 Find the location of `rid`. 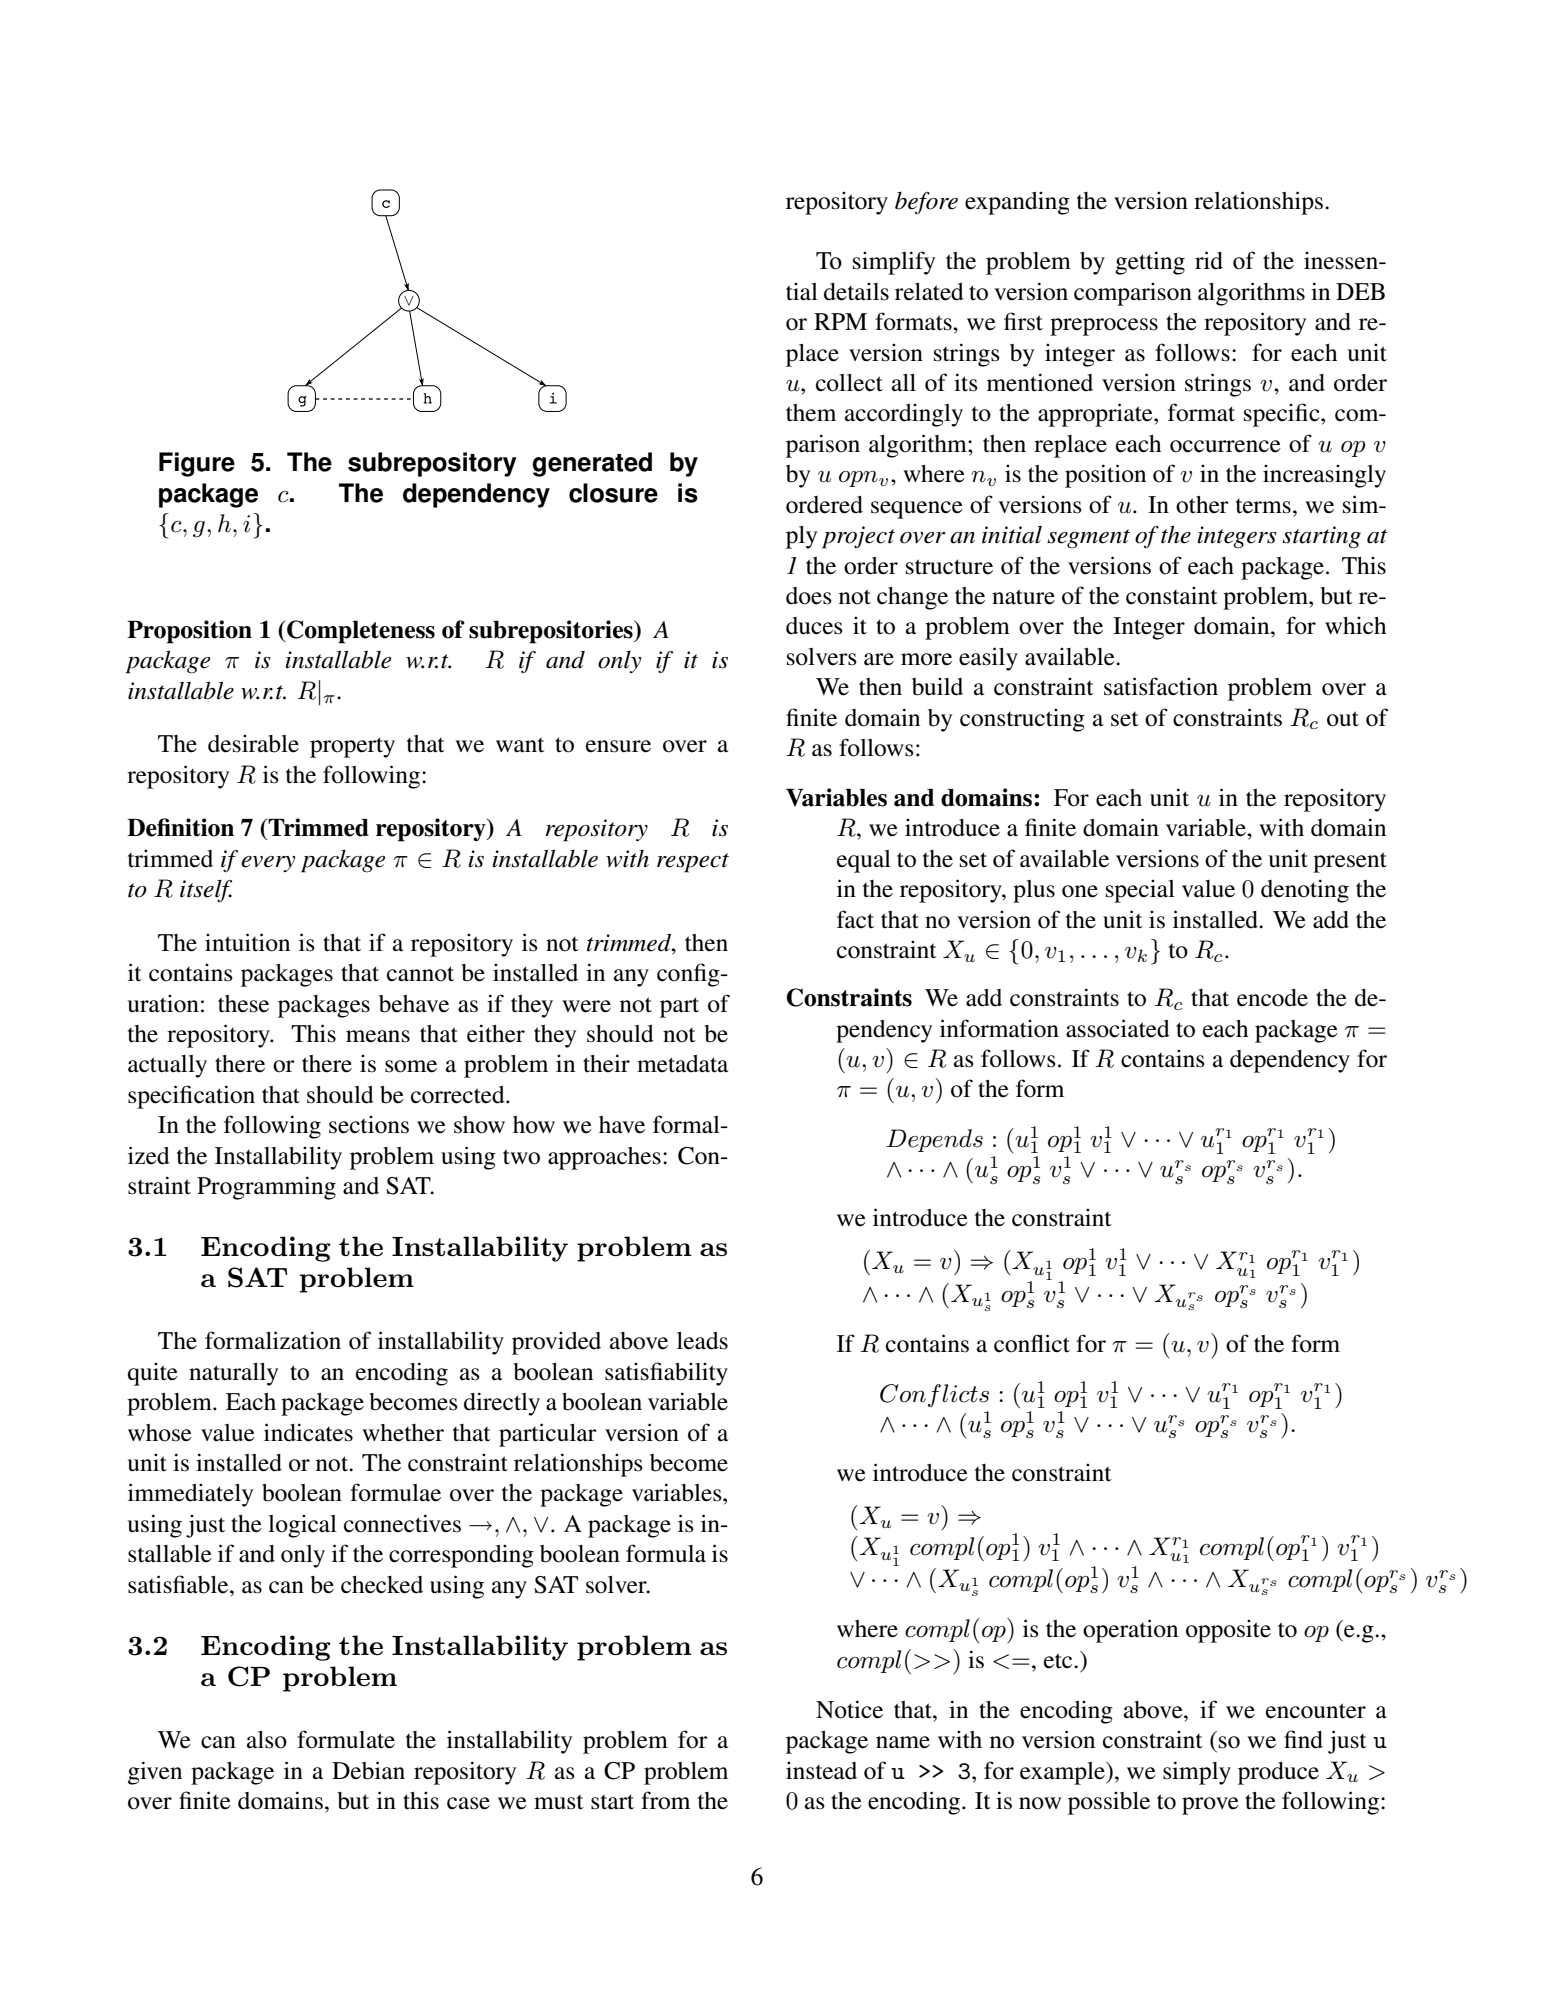

rid is located at coordinates (1209, 260).
